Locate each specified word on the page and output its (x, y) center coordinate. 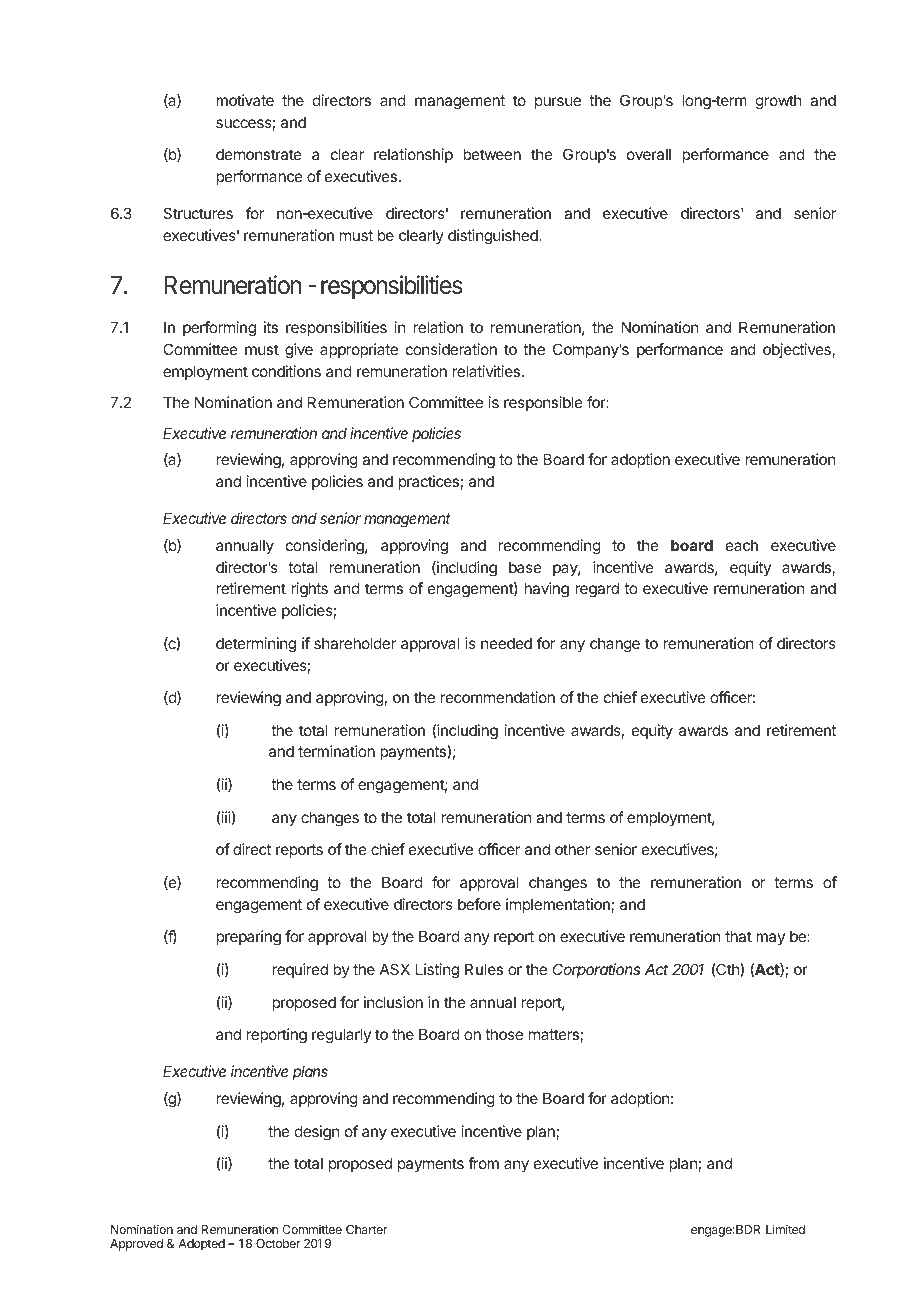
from (483, 1163)
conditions (286, 371)
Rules (484, 969)
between (492, 154)
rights (309, 590)
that (738, 936)
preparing (248, 938)
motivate (245, 100)
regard (597, 590)
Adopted (201, 1245)
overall (649, 154)
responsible (543, 403)
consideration (451, 349)
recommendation (498, 697)
